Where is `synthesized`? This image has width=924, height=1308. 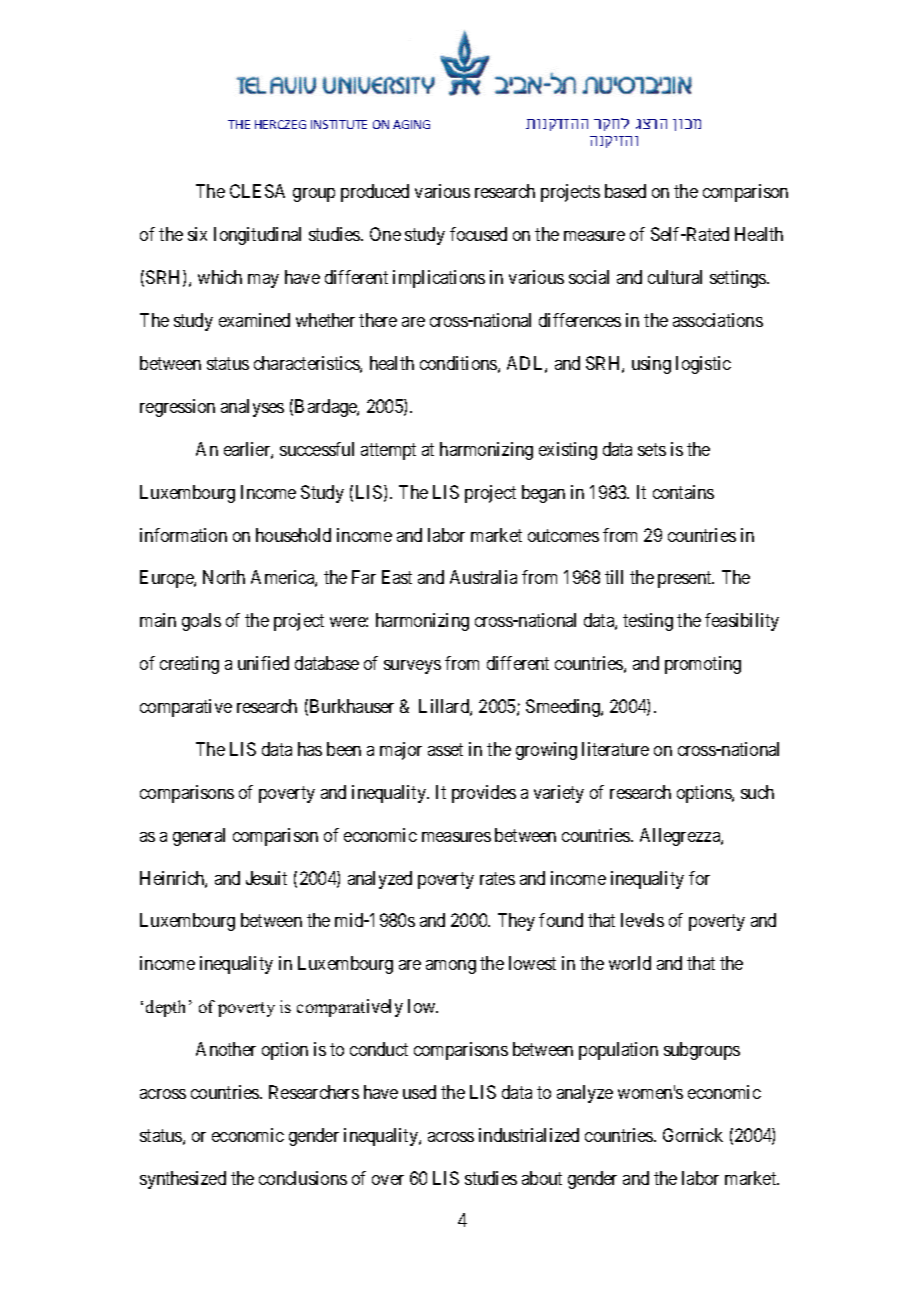 synthesized is located at coordinates (183, 1180).
